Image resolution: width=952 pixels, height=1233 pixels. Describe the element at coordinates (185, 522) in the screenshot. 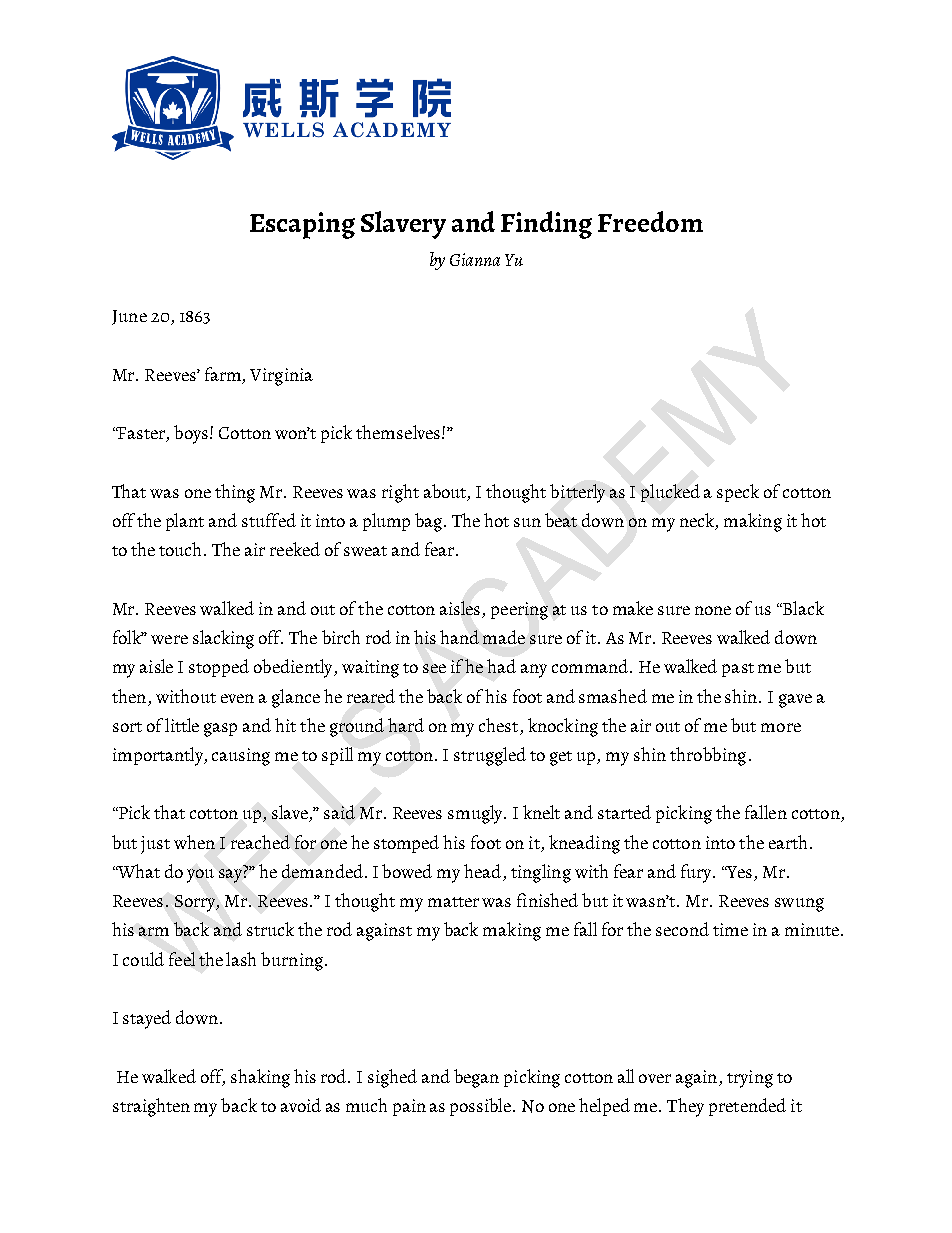

I see `plant` at that location.
